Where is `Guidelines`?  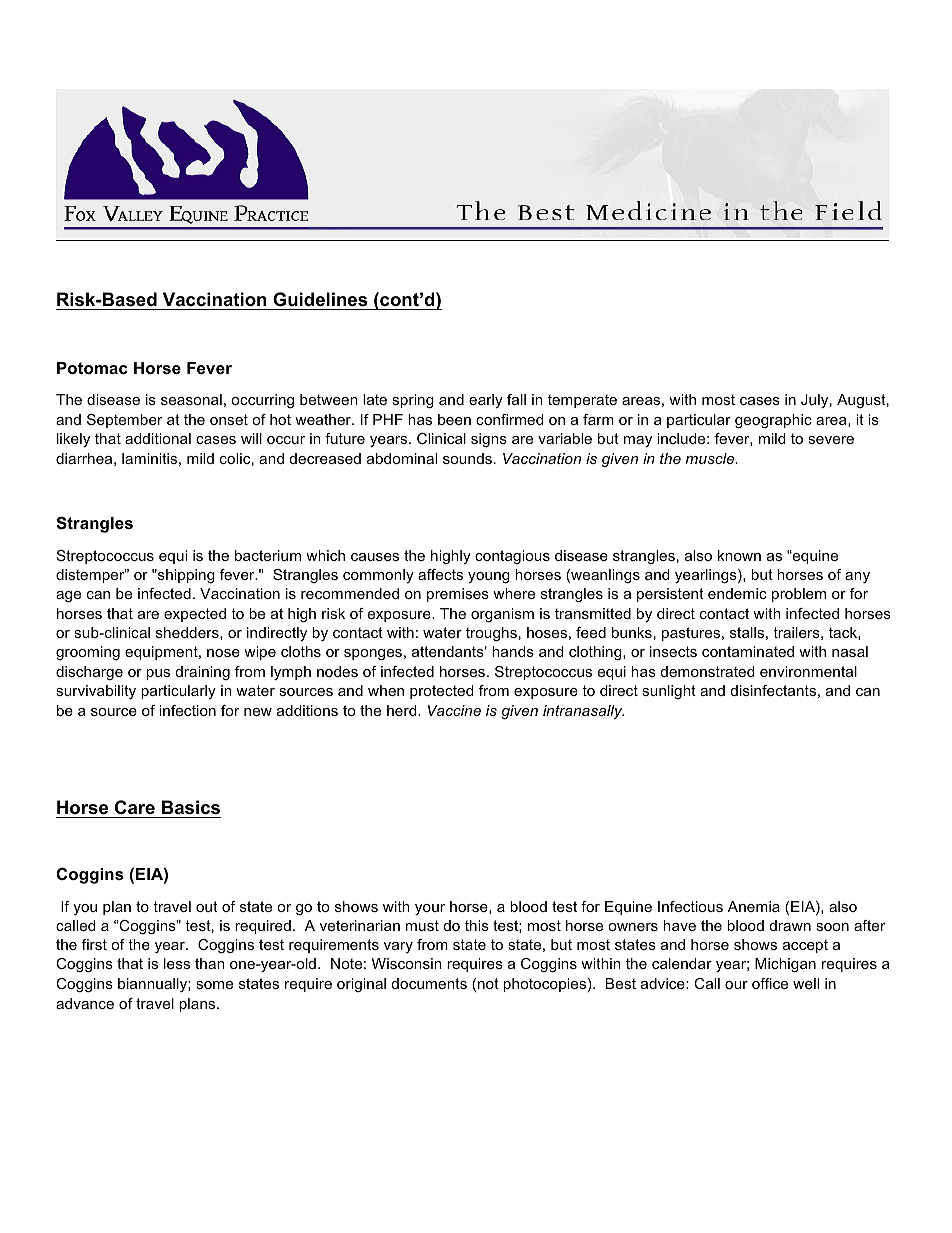 Guidelines is located at coordinates (320, 299).
